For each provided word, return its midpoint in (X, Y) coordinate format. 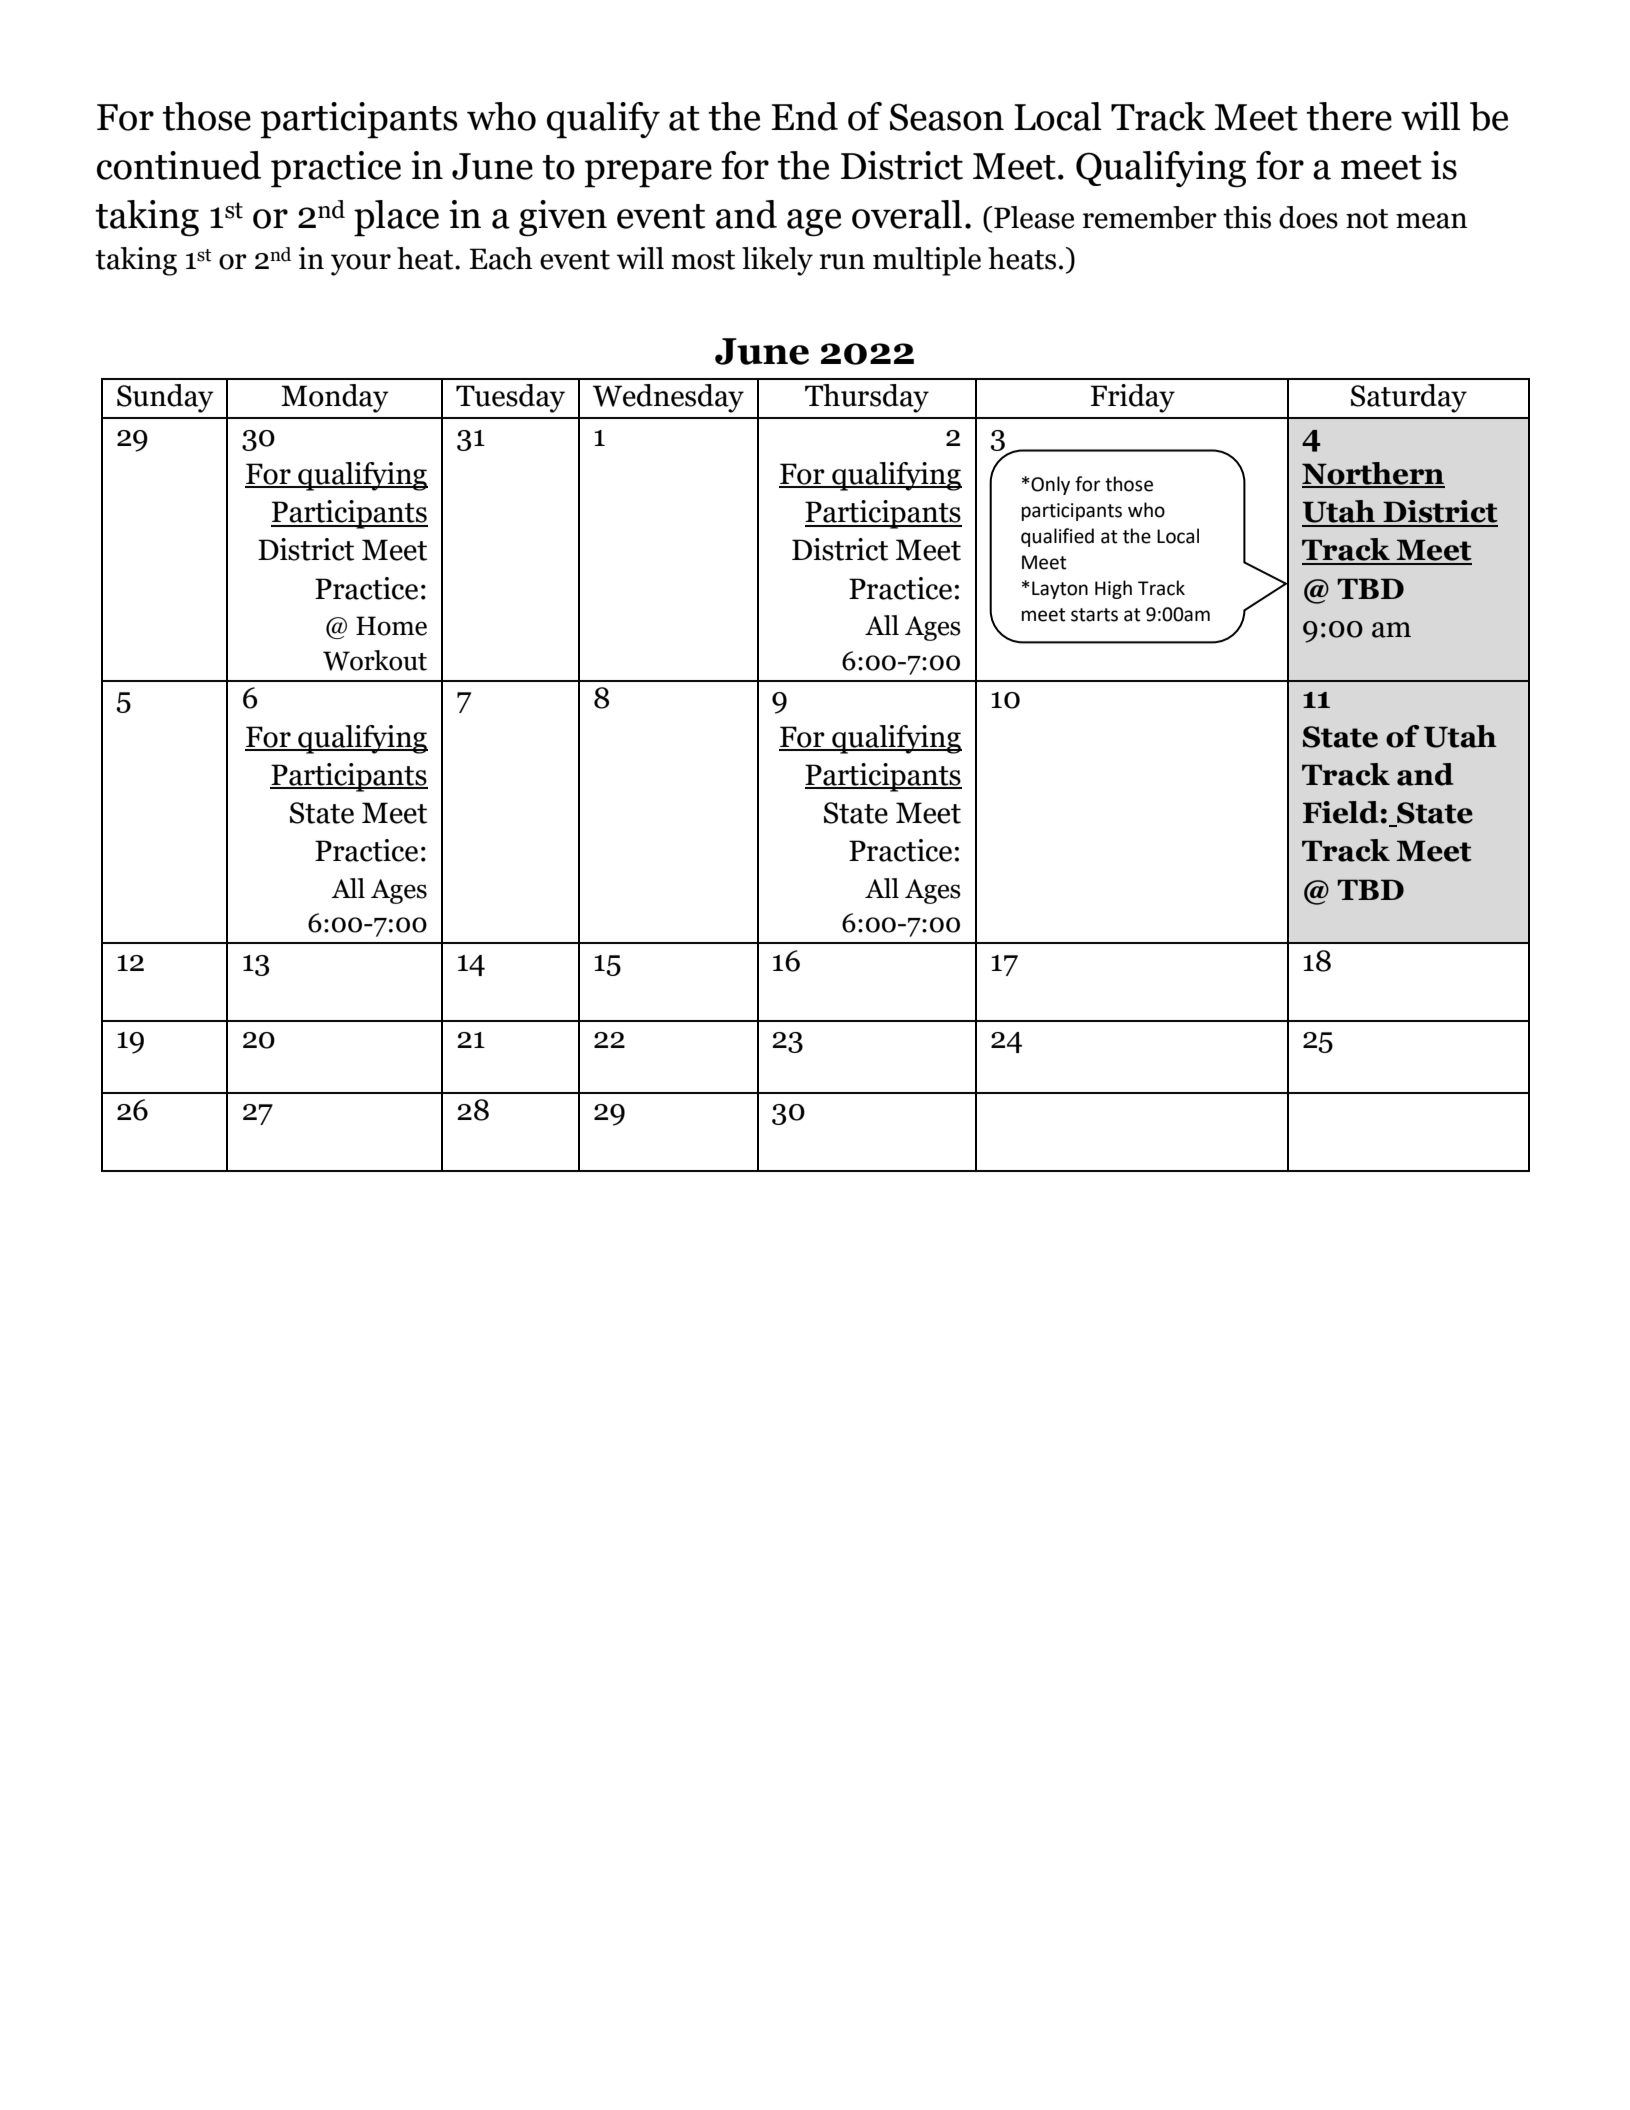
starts (1094, 615)
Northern (1373, 474)
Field (1341, 812)
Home (391, 626)
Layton (1060, 590)
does (1308, 217)
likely (777, 261)
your (361, 265)
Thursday (867, 398)
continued (179, 165)
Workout (375, 660)
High (1113, 589)
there (1349, 116)
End (804, 116)
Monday (335, 398)
